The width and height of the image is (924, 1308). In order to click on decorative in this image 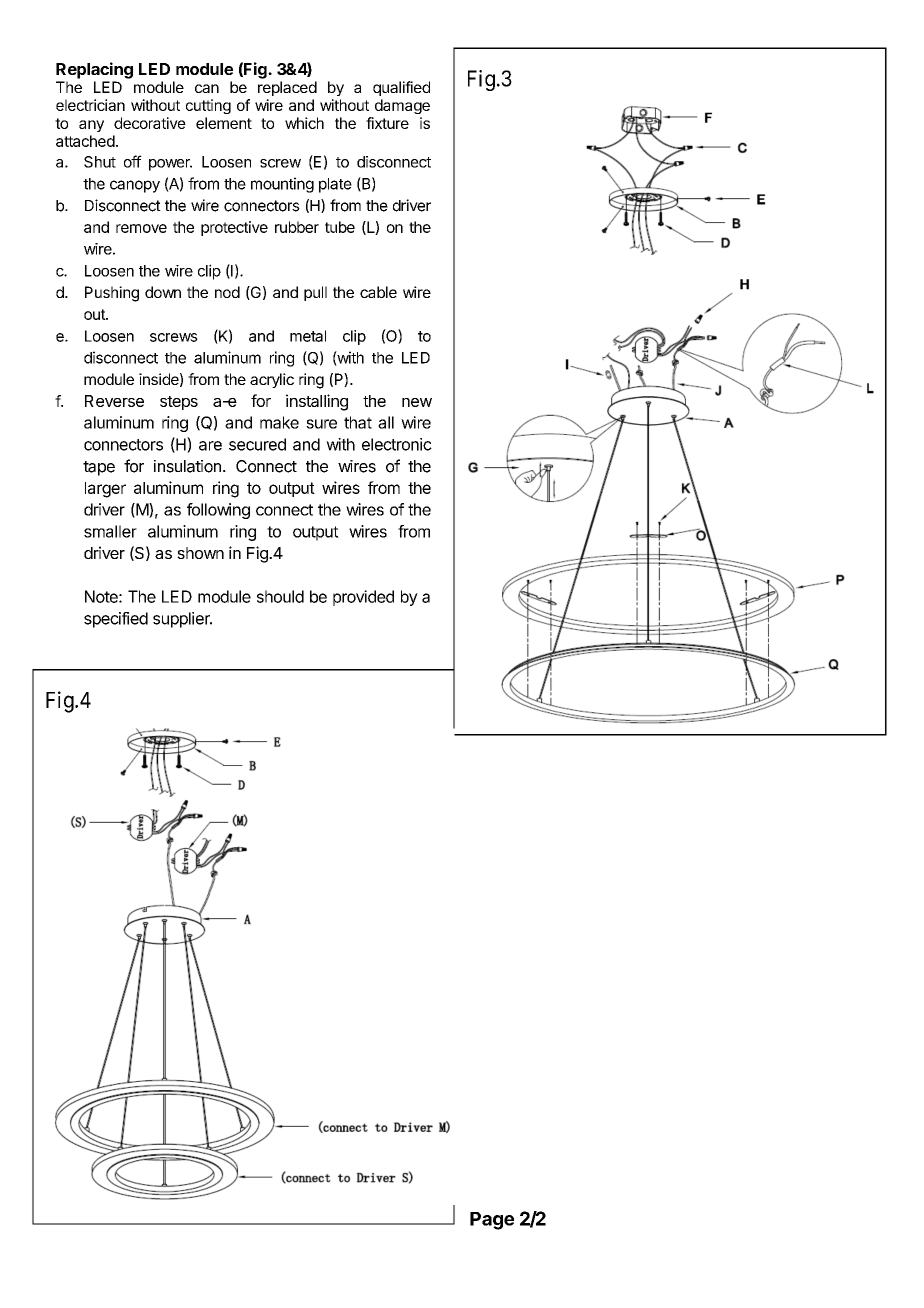, I will do `click(150, 123)`.
